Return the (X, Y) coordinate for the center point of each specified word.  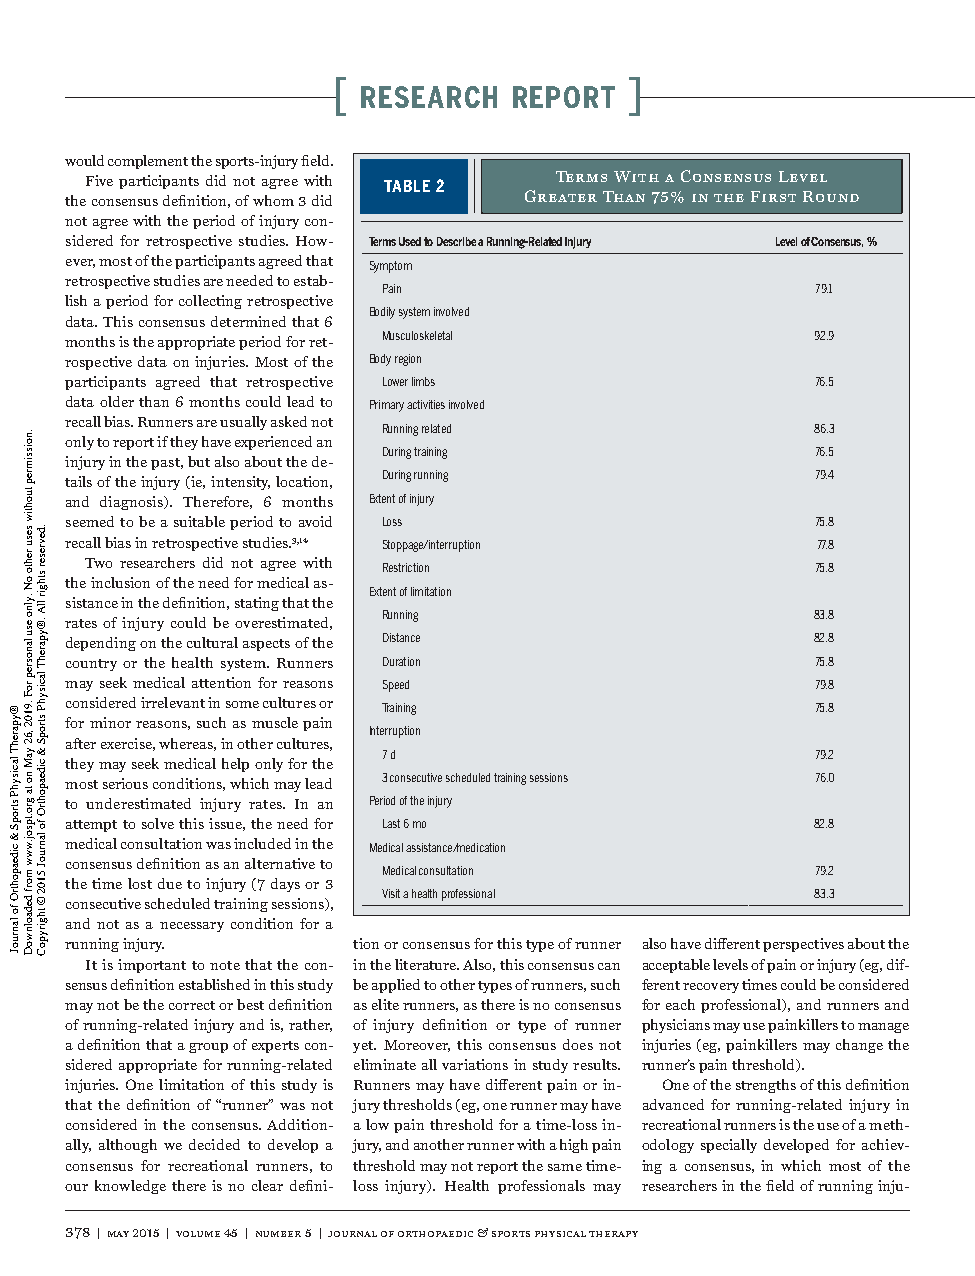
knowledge (130, 1187)
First (773, 196)
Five (99, 180)
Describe (456, 241)
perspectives (803, 945)
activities (426, 404)
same (565, 1167)
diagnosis (133, 503)
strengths (766, 1086)
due (170, 883)
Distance (401, 637)
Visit (391, 893)
